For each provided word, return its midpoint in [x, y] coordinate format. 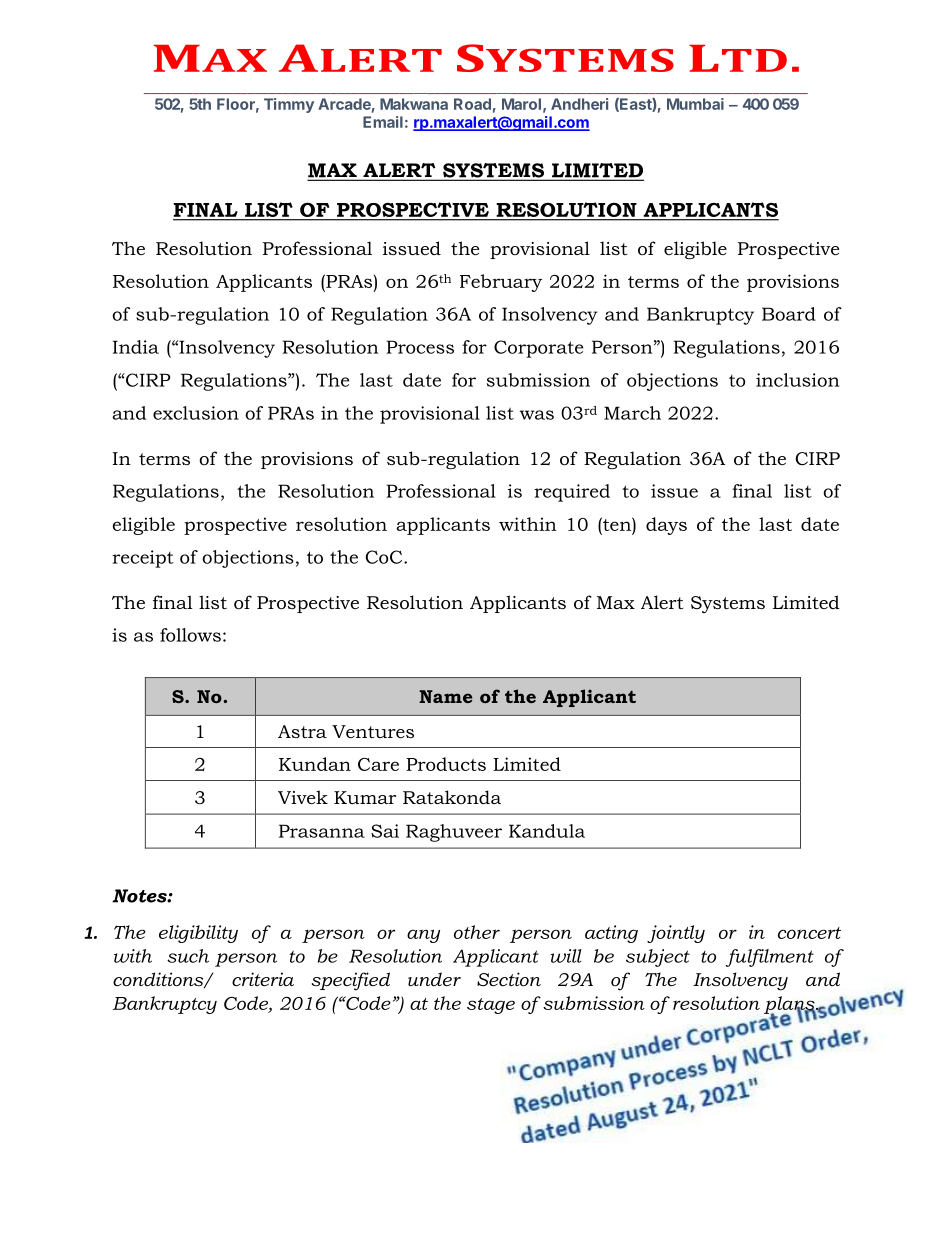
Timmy [289, 105]
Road [472, 104]
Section [509, 979]
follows [190, 635]
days [666, 526]
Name [445, 696]
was [537, 415]
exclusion [196, 413]
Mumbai [695, 104]
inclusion [797, 380]
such [188, 956]
